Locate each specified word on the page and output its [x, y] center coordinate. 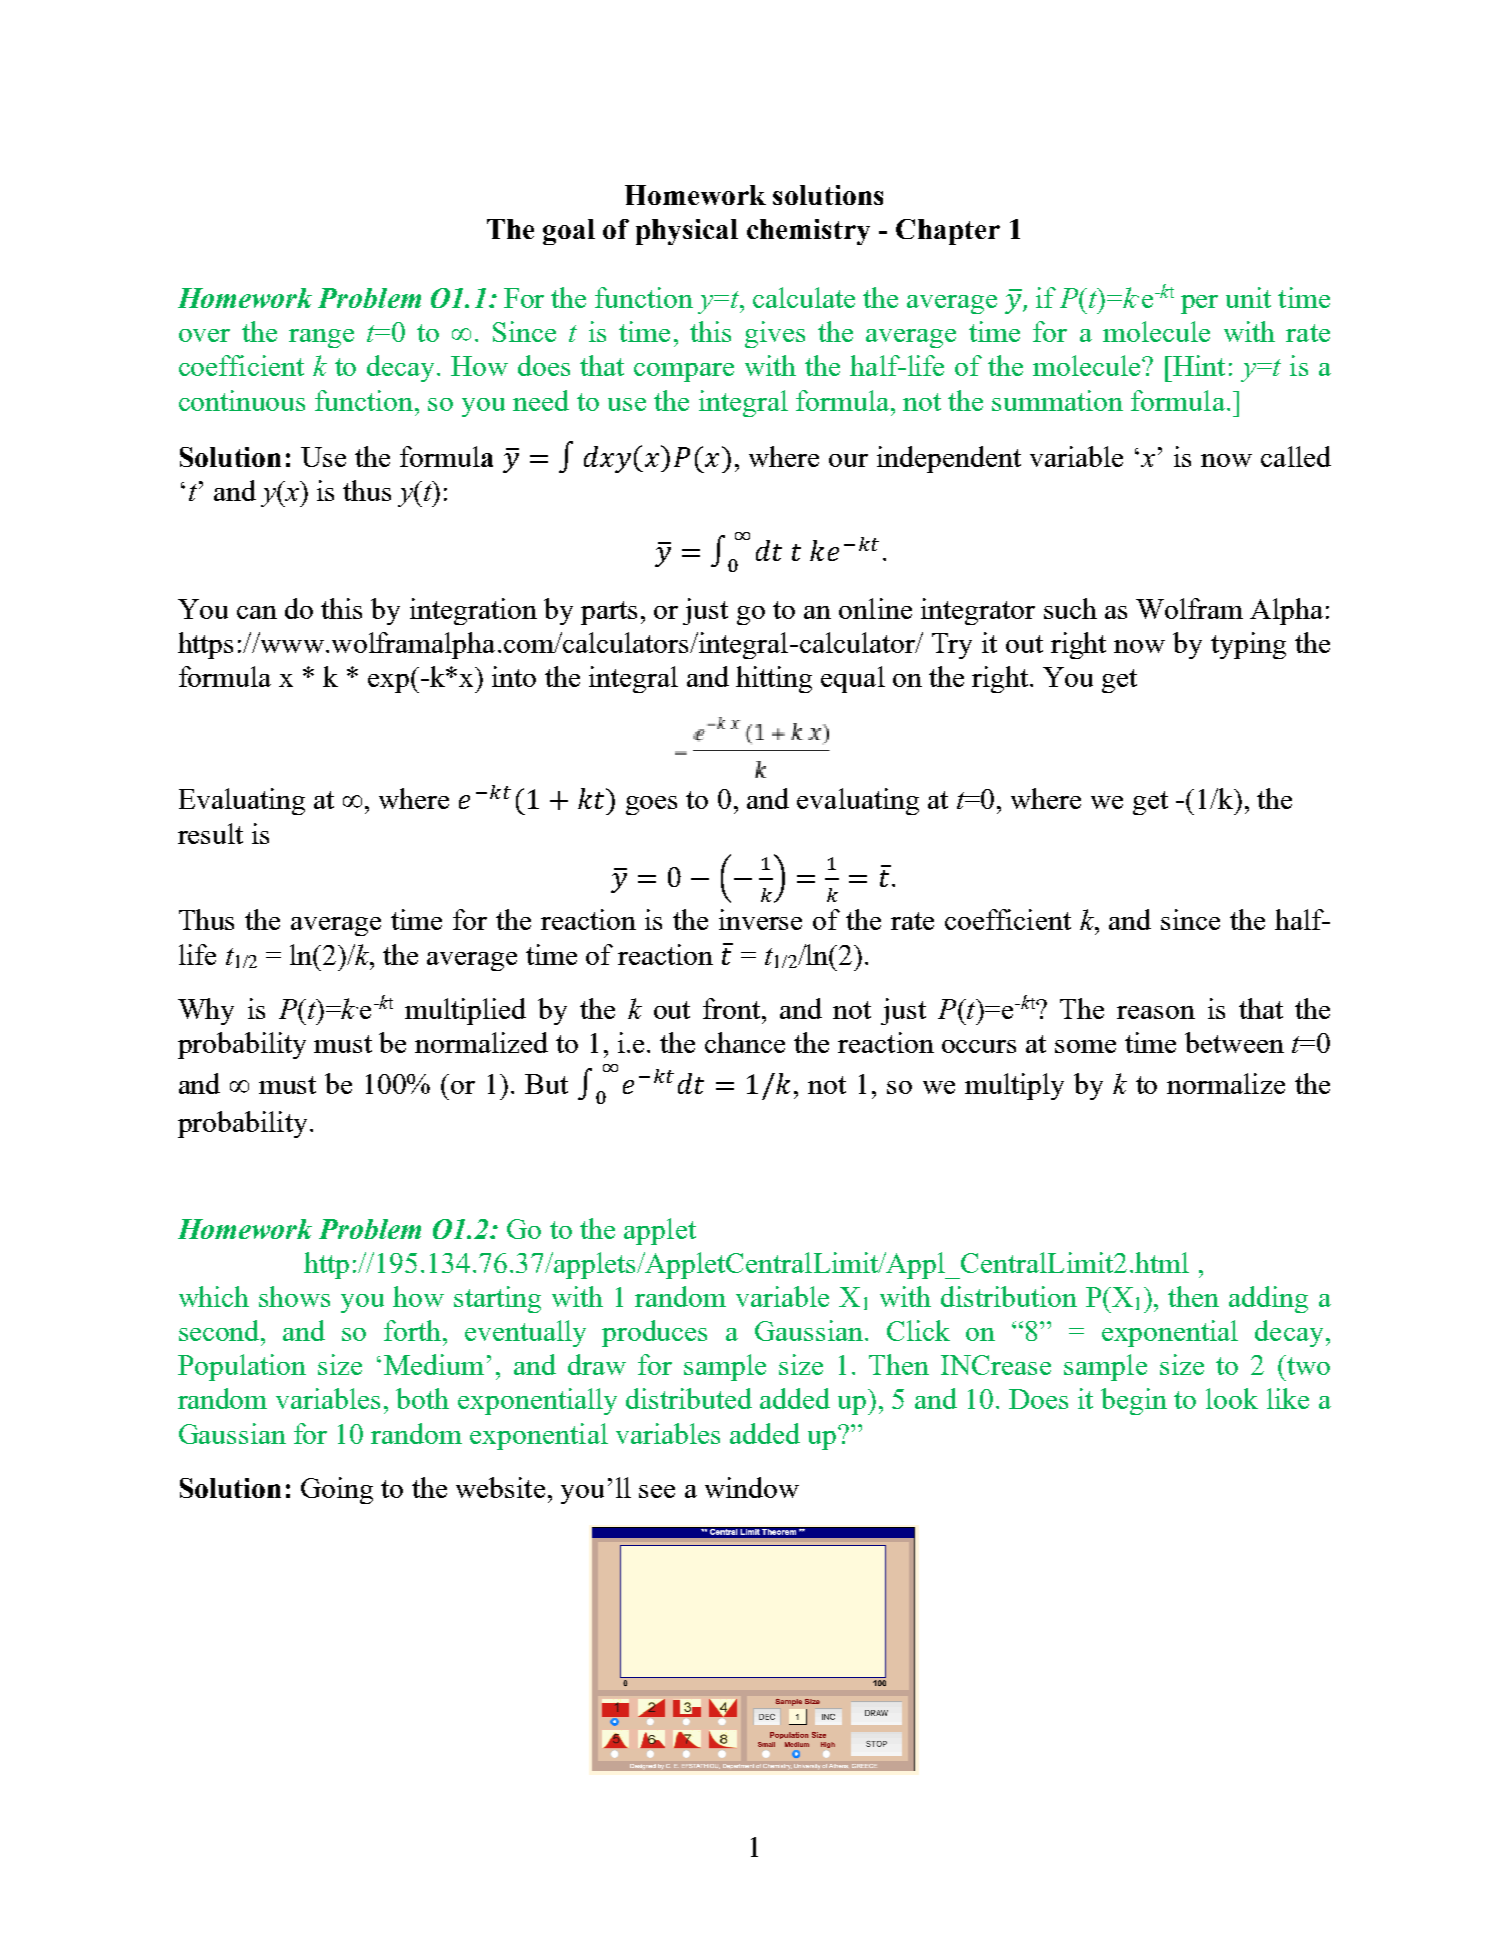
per [1199, 304]
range [321, 338]
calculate [804, 297]
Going [337, 1490]
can [257, 612]
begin [1134, 1401]
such [1070, 608]
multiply [1014, 1086]
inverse [760, 919]
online [875, 608]
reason [1156, 1012]
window [752, 1487]
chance [745, 1042]
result [210, 833]
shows [294, 1296]
